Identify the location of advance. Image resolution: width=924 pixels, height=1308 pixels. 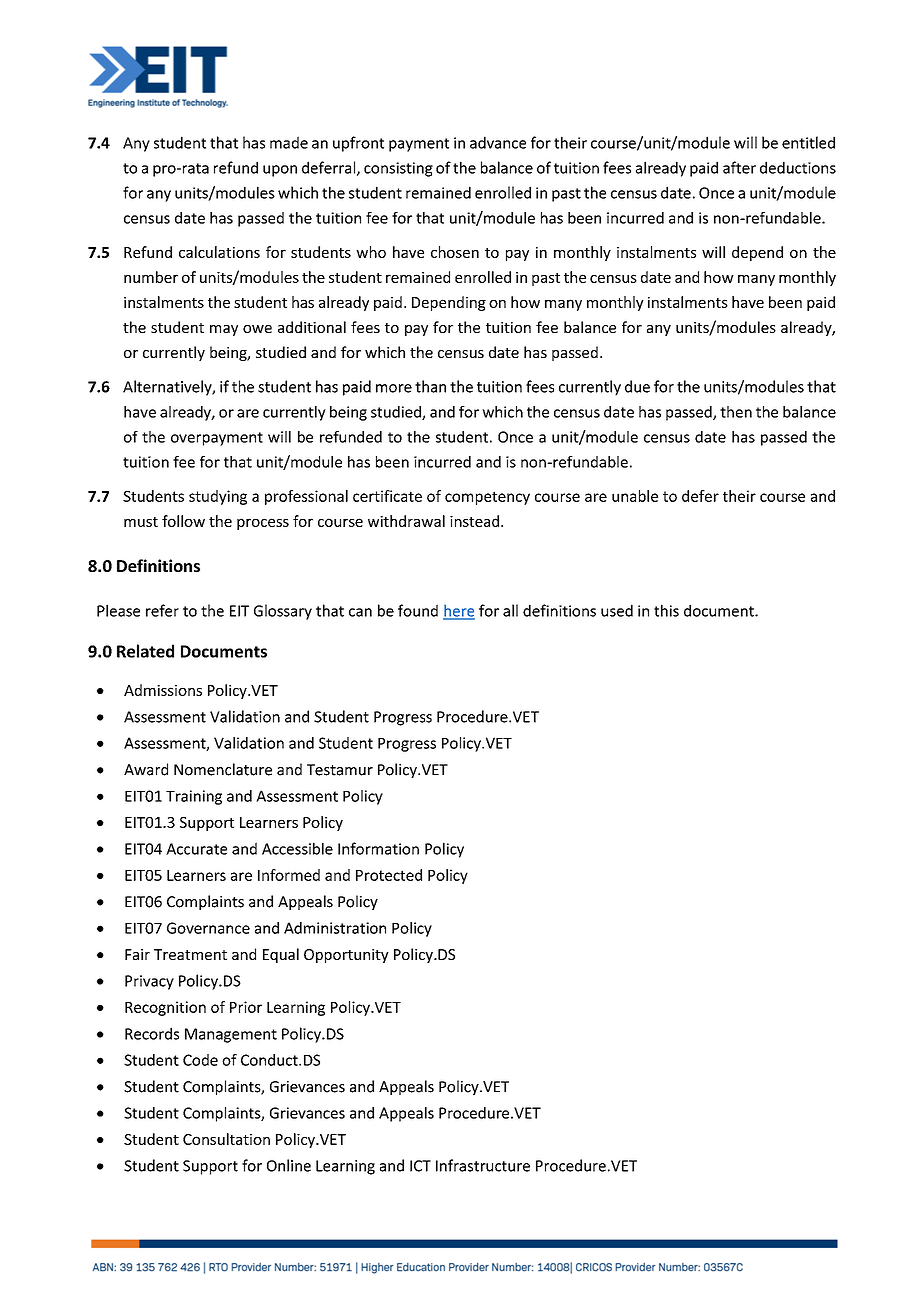
(498, 142).
